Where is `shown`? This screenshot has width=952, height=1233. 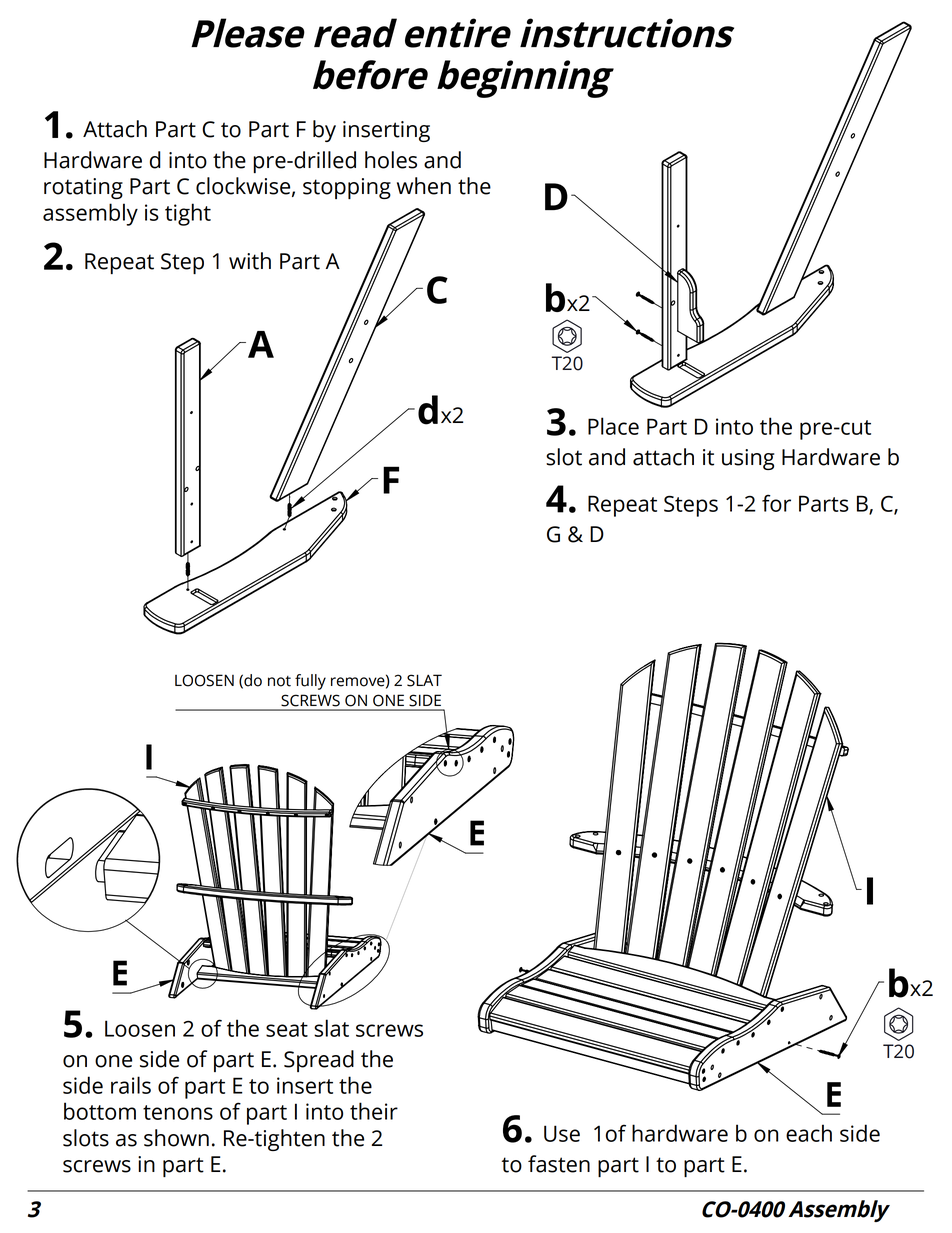 shown is located at coordinates (176, 1138).
